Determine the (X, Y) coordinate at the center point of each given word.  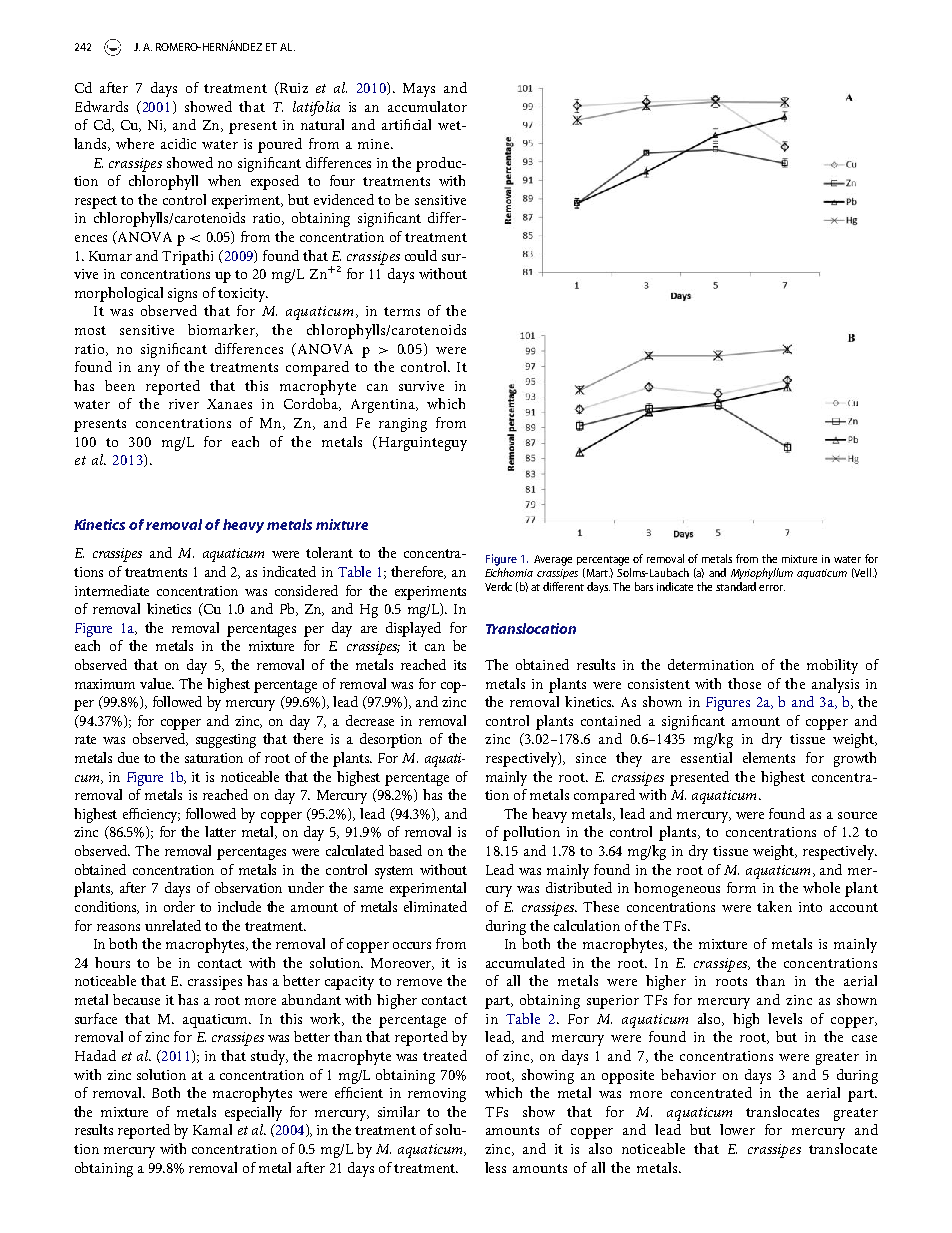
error (772, 588)
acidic (178, 143)
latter (220, 831)
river (184, 404)
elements (769, 757)
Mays (419, 90)
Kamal (212, 1129)
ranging (403, 425)
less (495, 1167)
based (405, 850)
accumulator (427, 106)
